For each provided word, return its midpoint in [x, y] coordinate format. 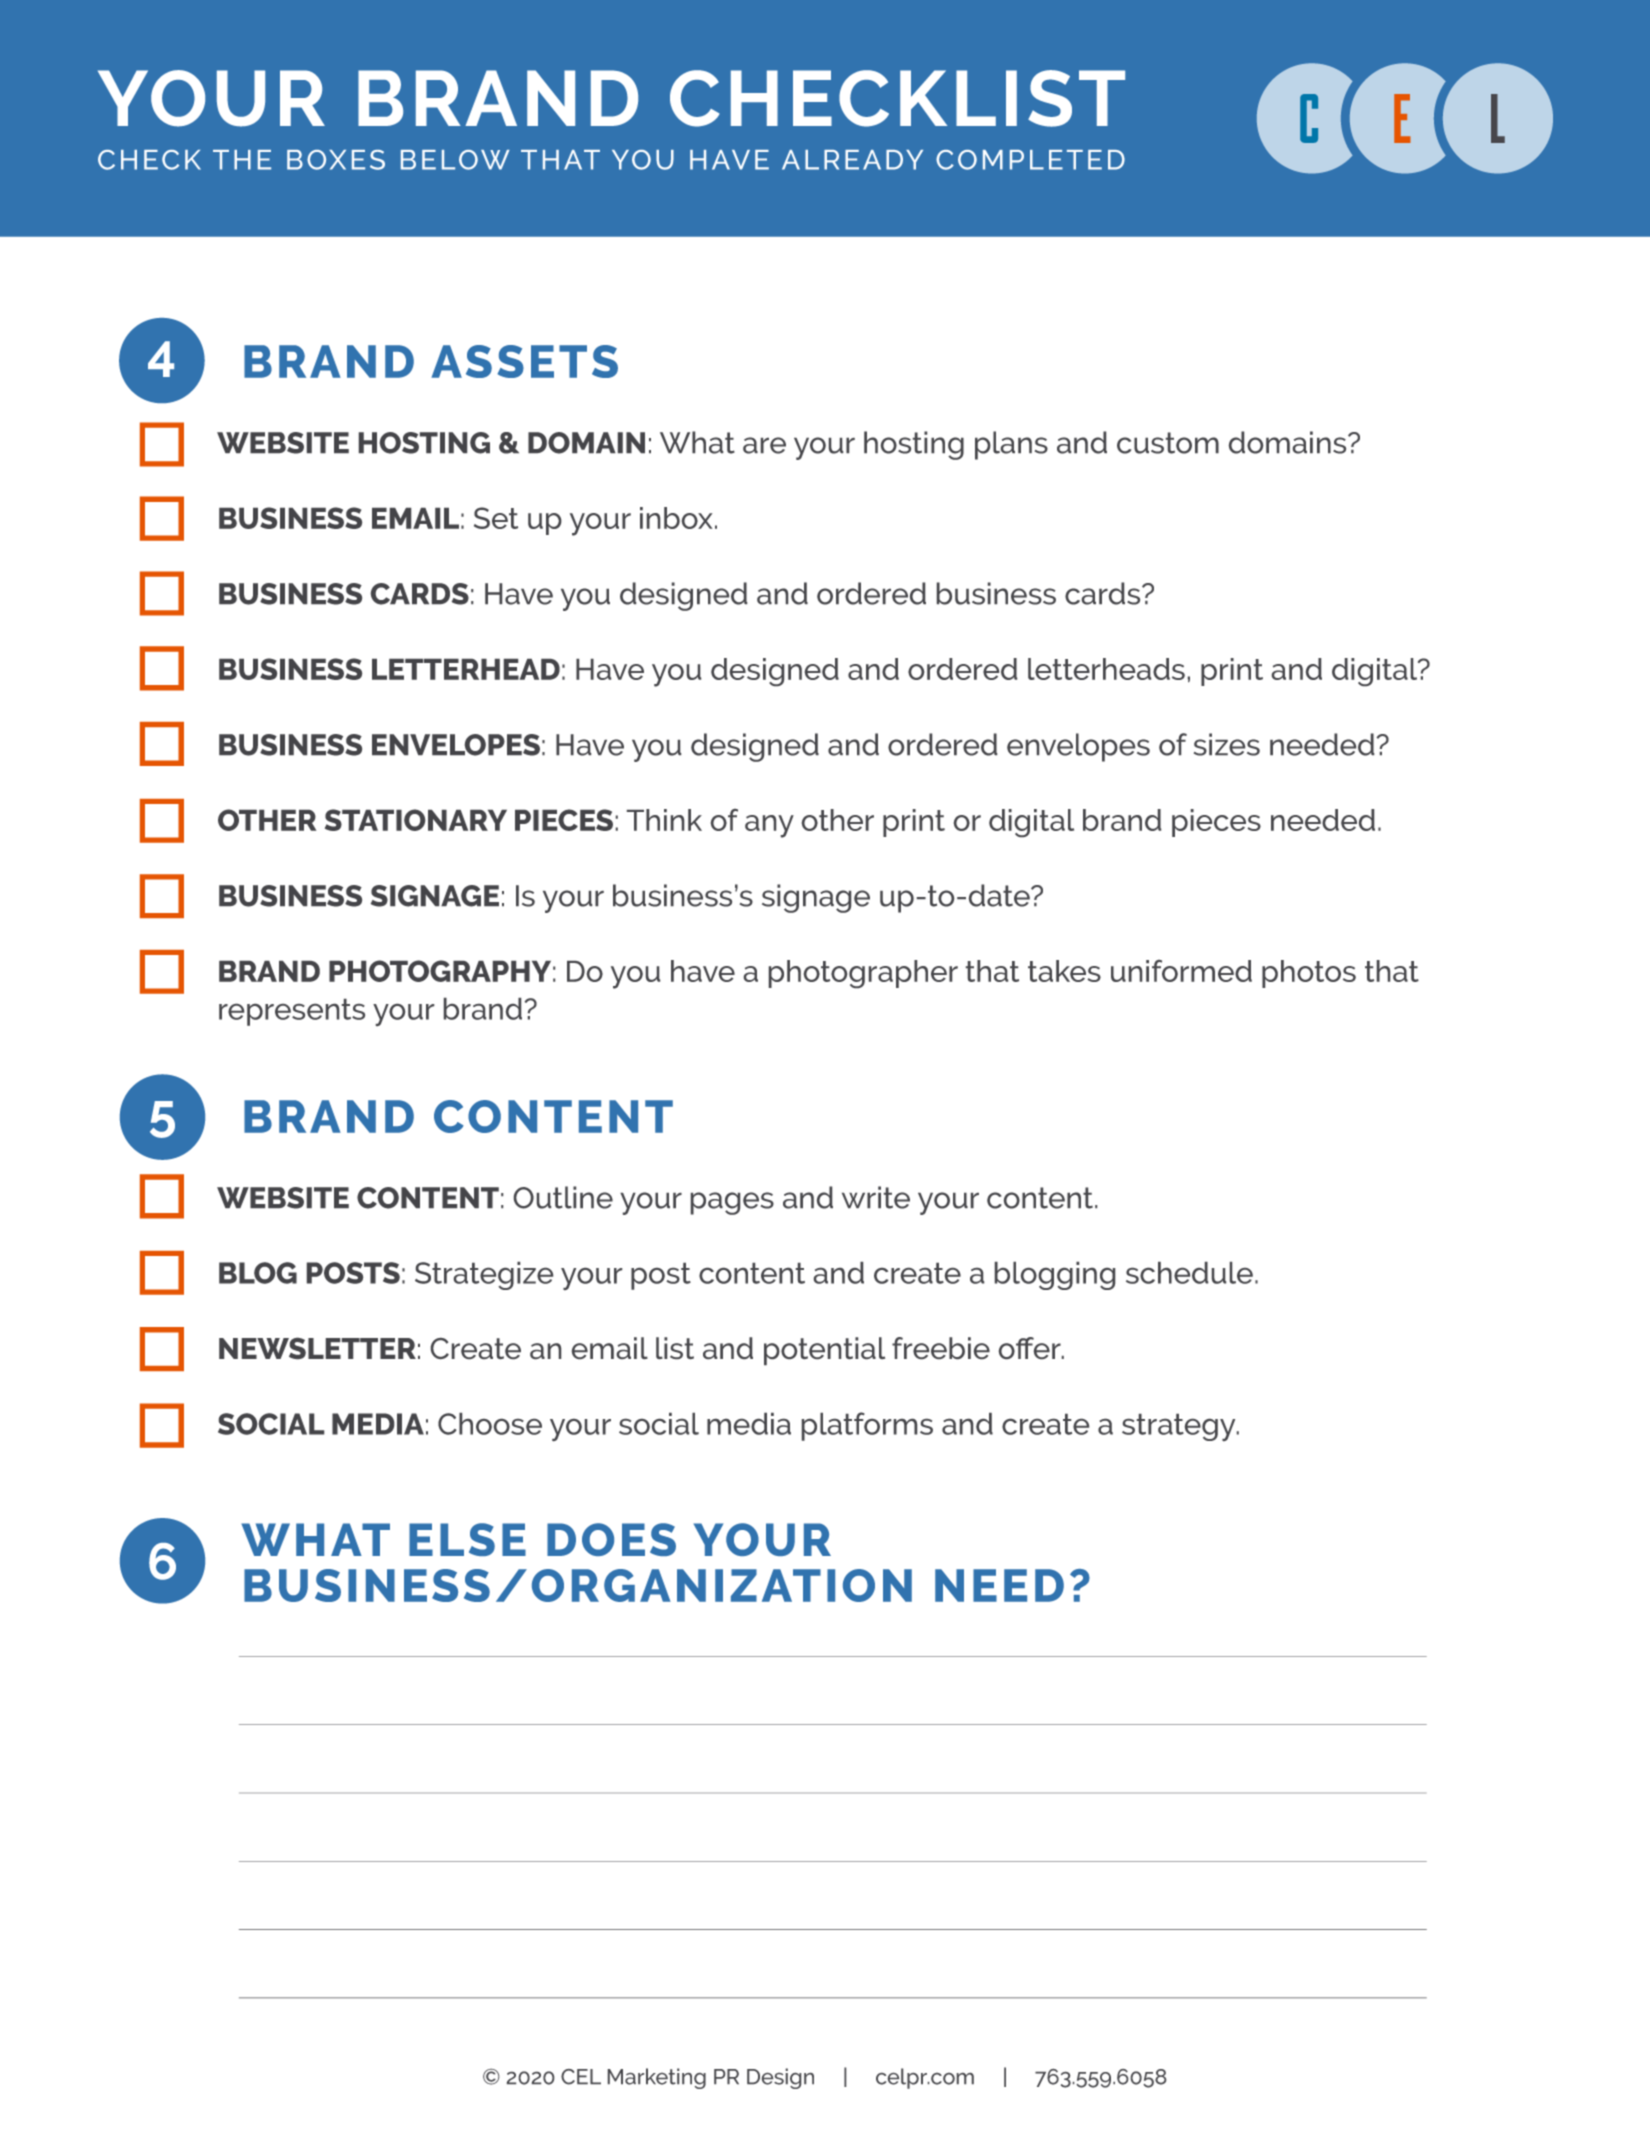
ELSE [467, 1539]
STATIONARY [416, 820]
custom [1168, 443]
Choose [490, 1424]
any [769, 826]
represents [292, 1012]
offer [1031, 1348]
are [764, 445]
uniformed [1181, 971]
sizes [1227, 744]
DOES [611, 1539]
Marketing [657, 2078]
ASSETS [524, 361]
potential [824, 1351]
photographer [863, 974]
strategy [1180, 1427]
